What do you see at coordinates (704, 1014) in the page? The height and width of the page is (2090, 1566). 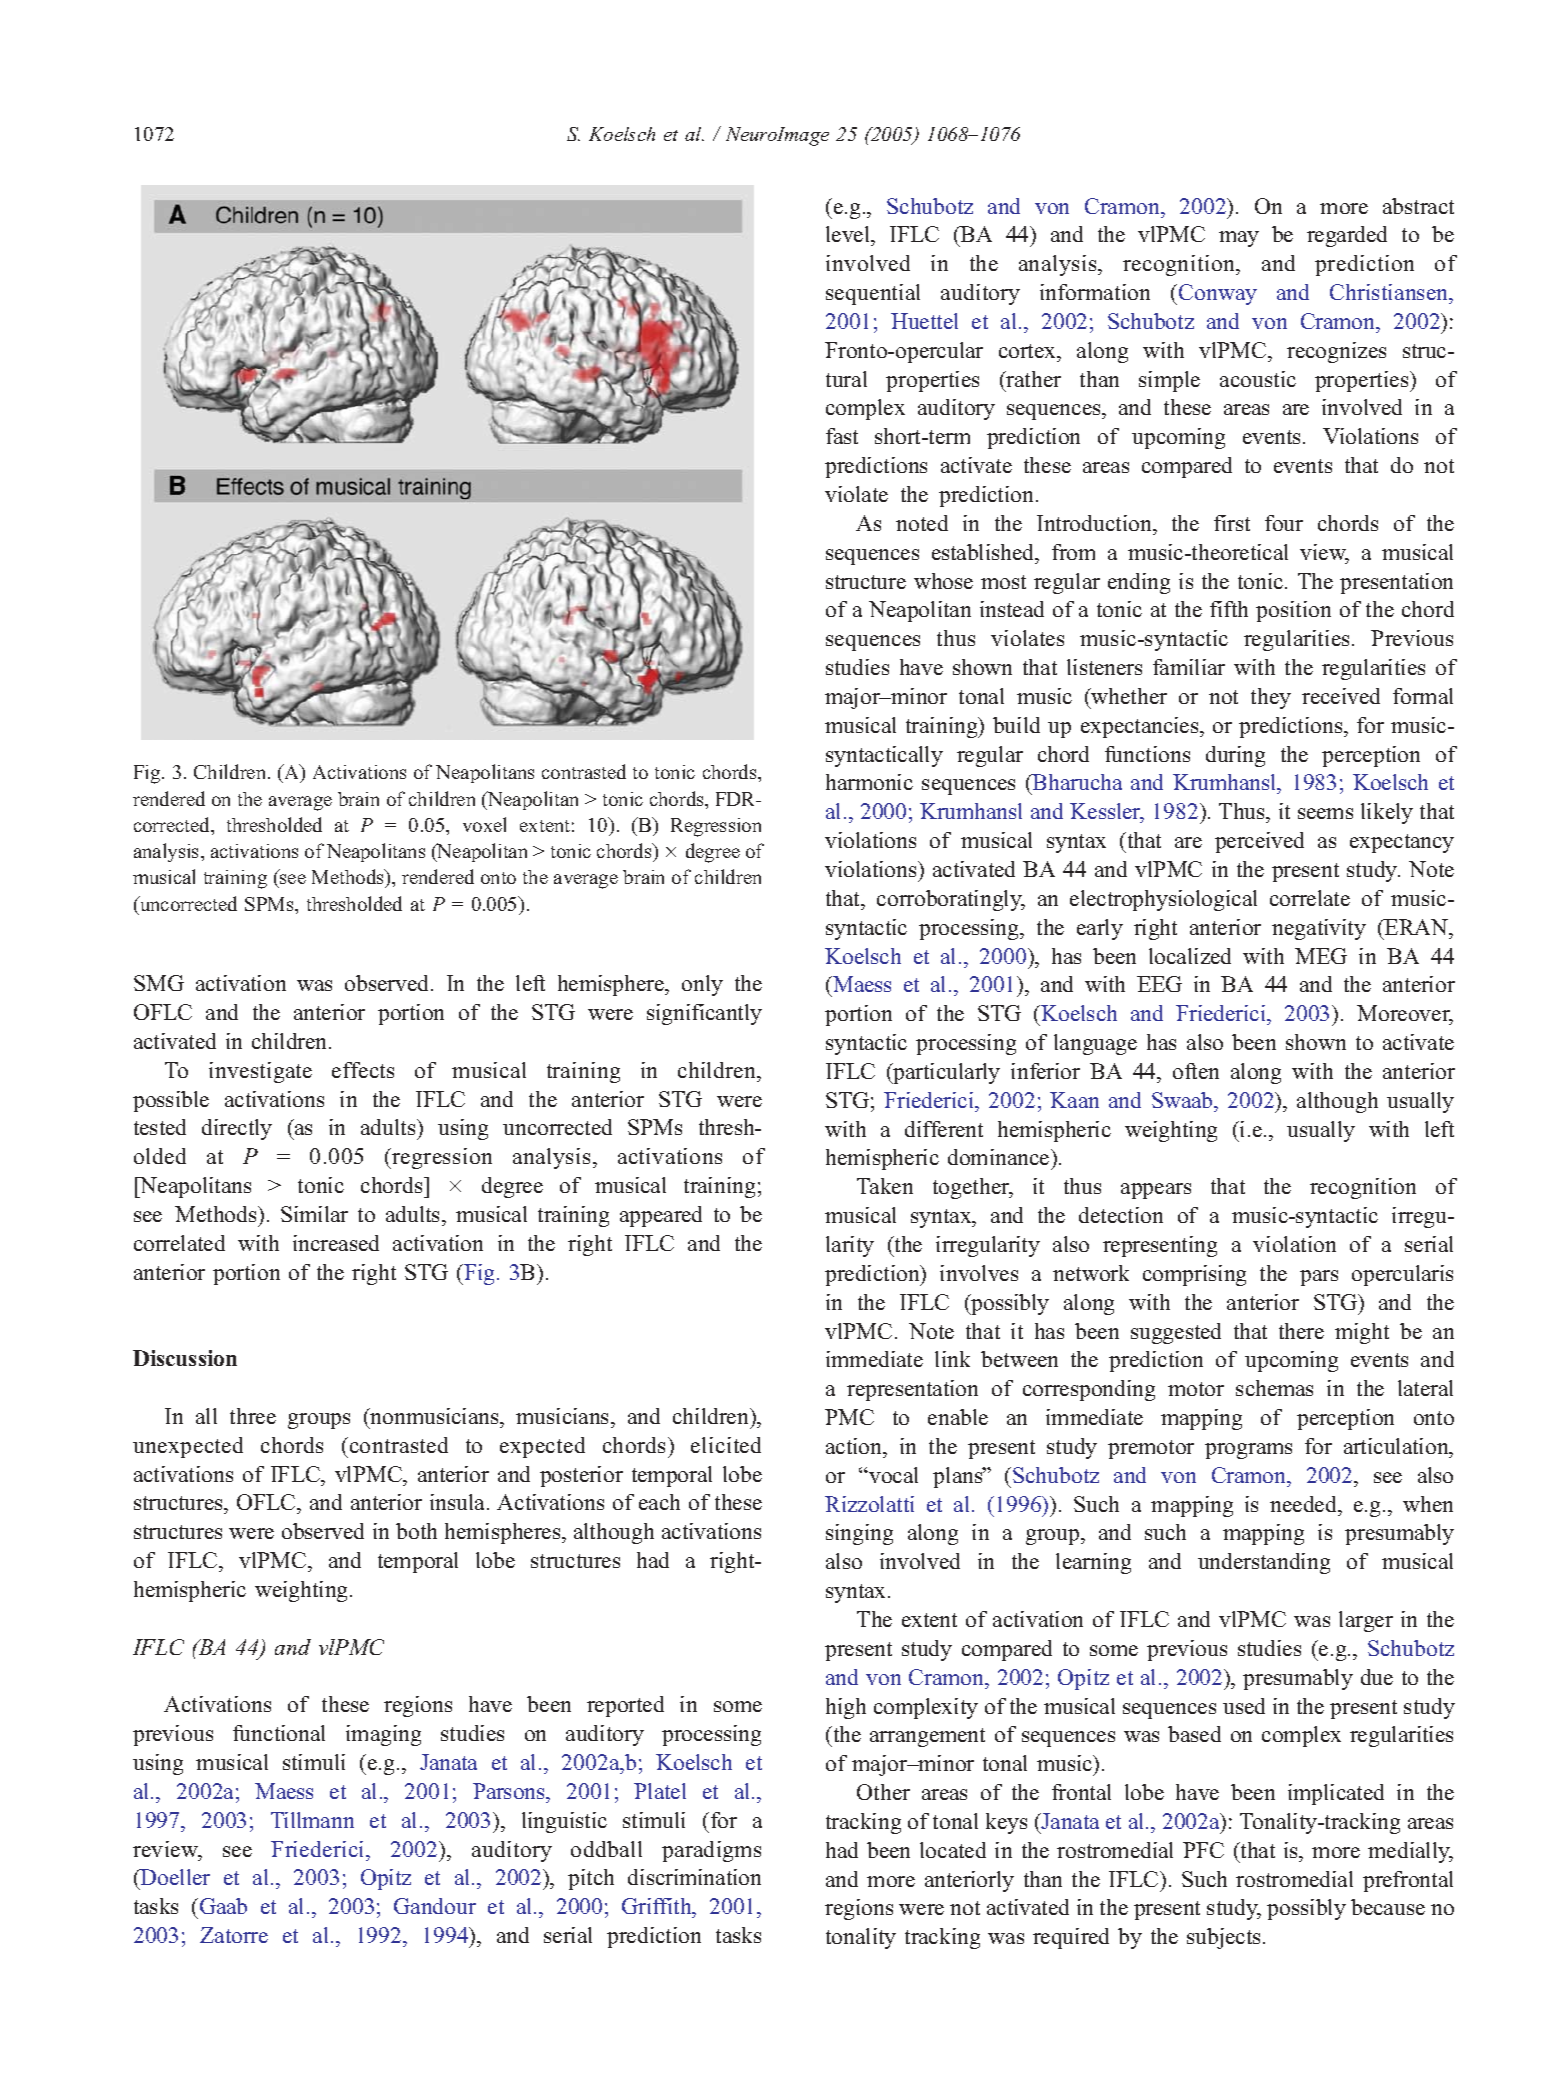 I see `significantly` at bounding box center [704, 1014].
